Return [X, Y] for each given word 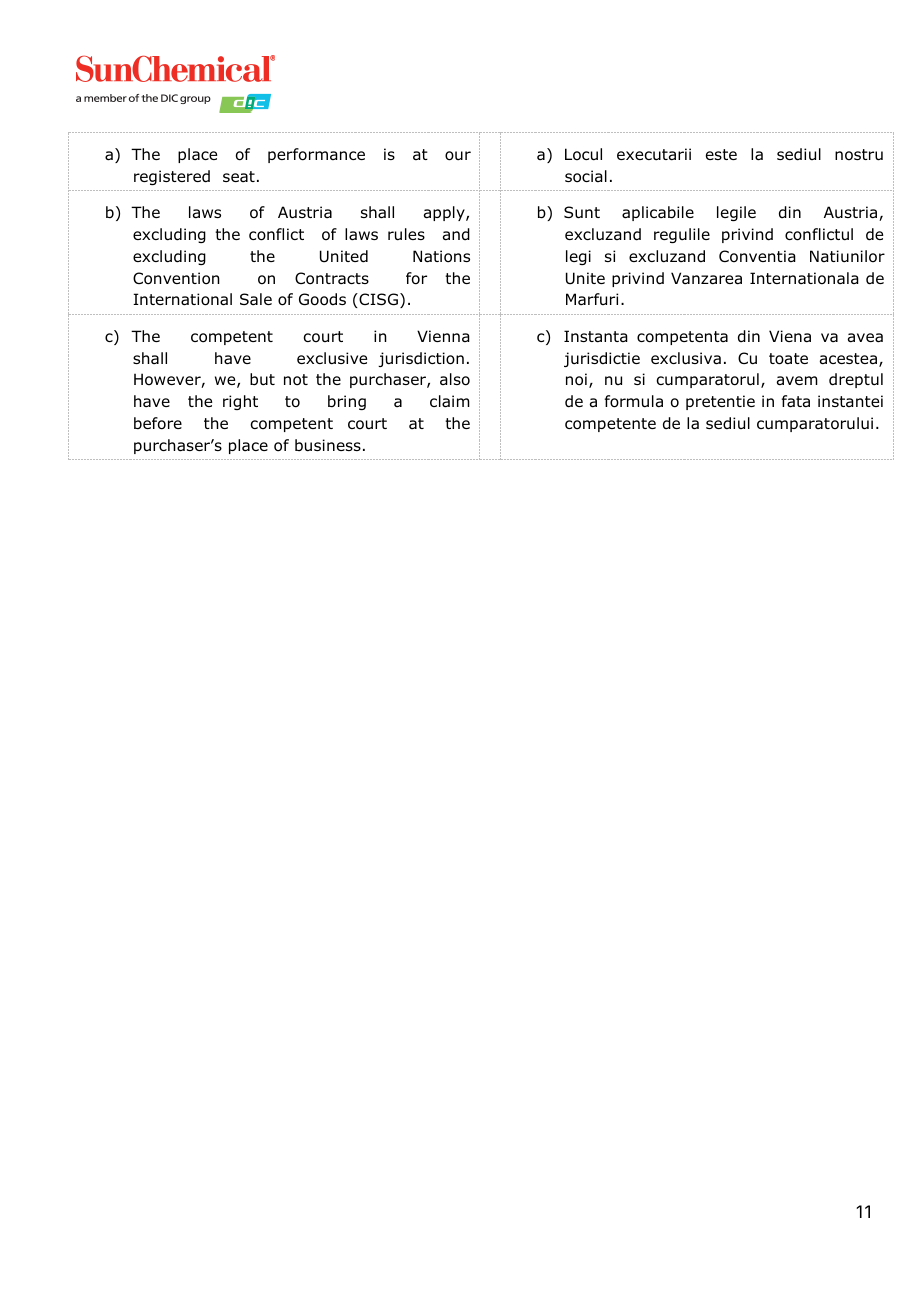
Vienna [443, 336]
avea [865, 338]
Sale [256, 299]
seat [239, 176]
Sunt [582, 212]
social [586, 176]
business [328, 445]
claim [450, 401]
